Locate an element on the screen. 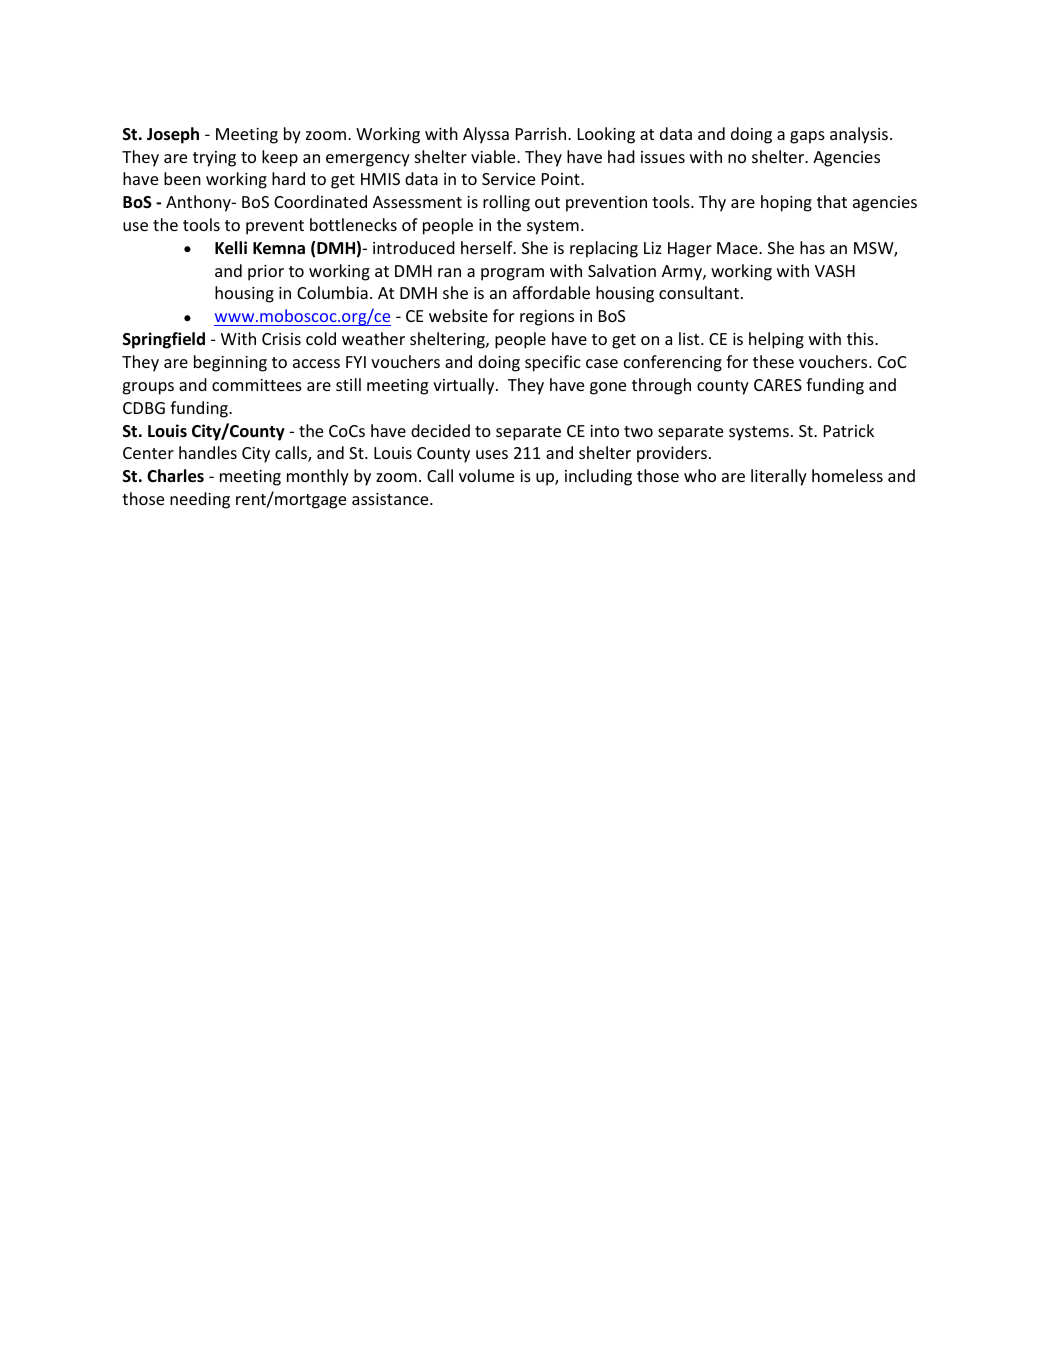 Image resolution: width=1041 pixels, height=1347 pixels. has is located at coordinates (812, 247).
